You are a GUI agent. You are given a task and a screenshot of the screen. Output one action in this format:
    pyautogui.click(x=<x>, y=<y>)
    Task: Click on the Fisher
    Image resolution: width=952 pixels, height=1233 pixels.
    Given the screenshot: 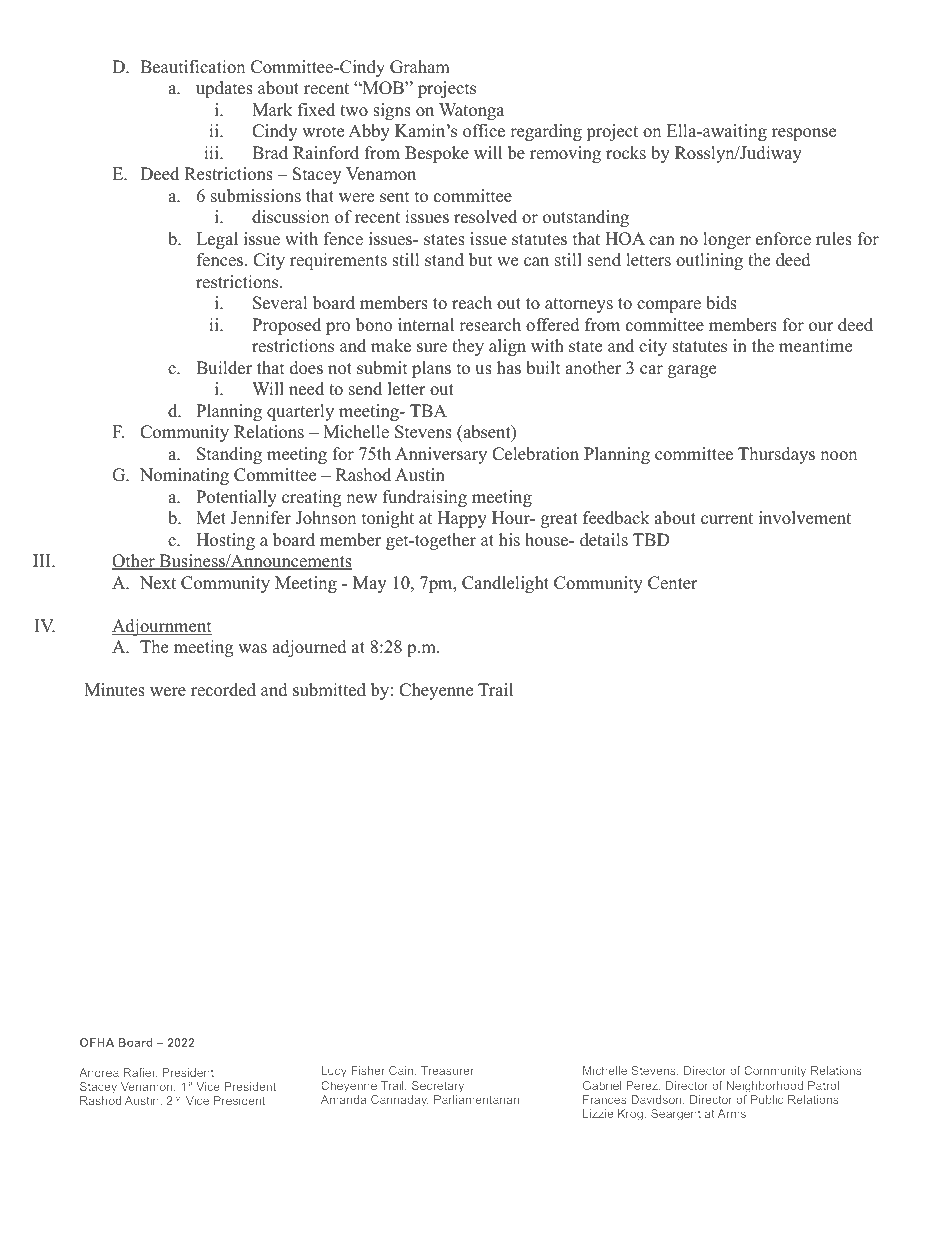 What is the action you would take?
    pyautogui.click(x=368, y=1070)
